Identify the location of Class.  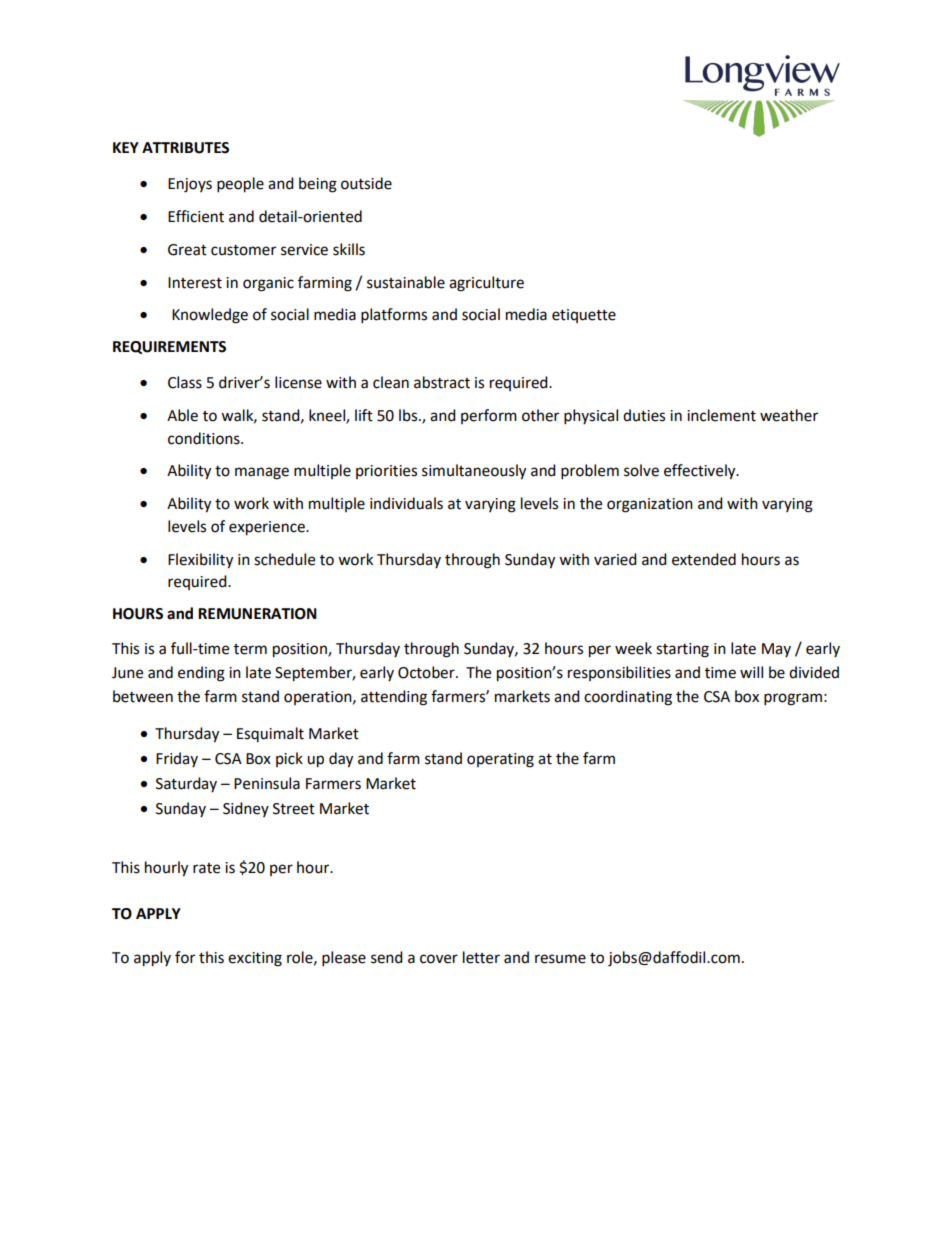
(185, 382).
